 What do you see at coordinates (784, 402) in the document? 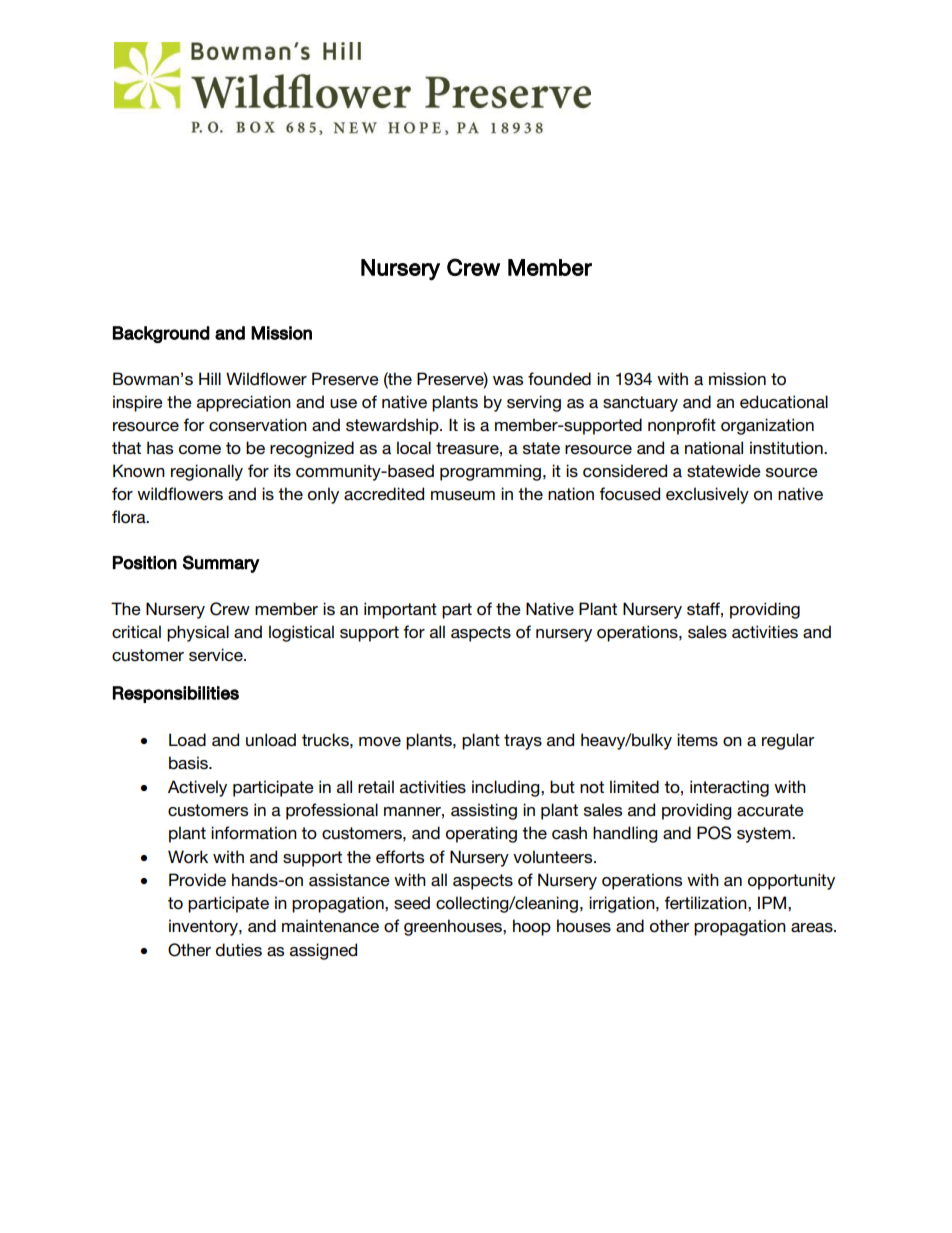
I see `educational` at bounding box center [784, 402].
